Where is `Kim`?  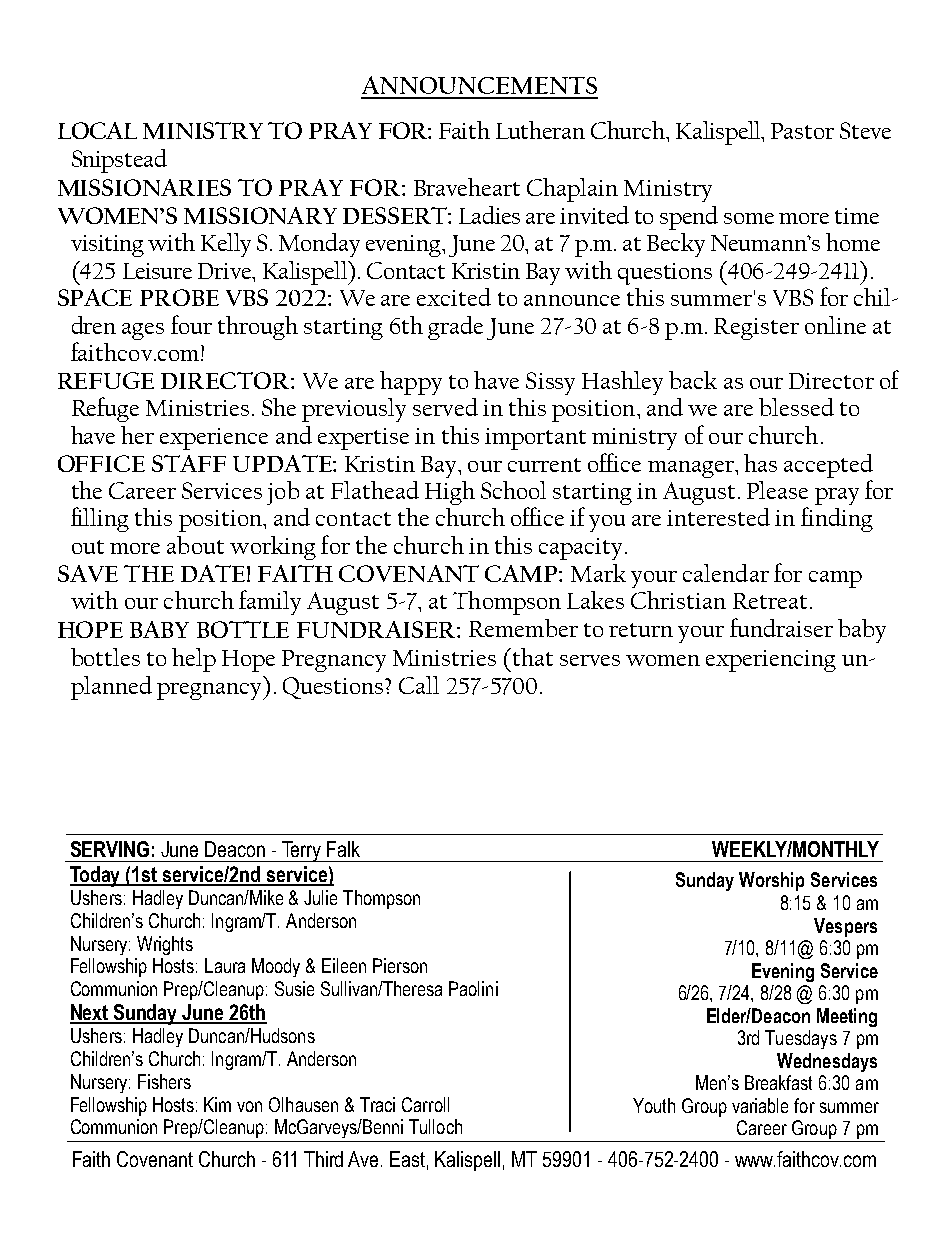
Kim is located at coordinates (217, 1104).
